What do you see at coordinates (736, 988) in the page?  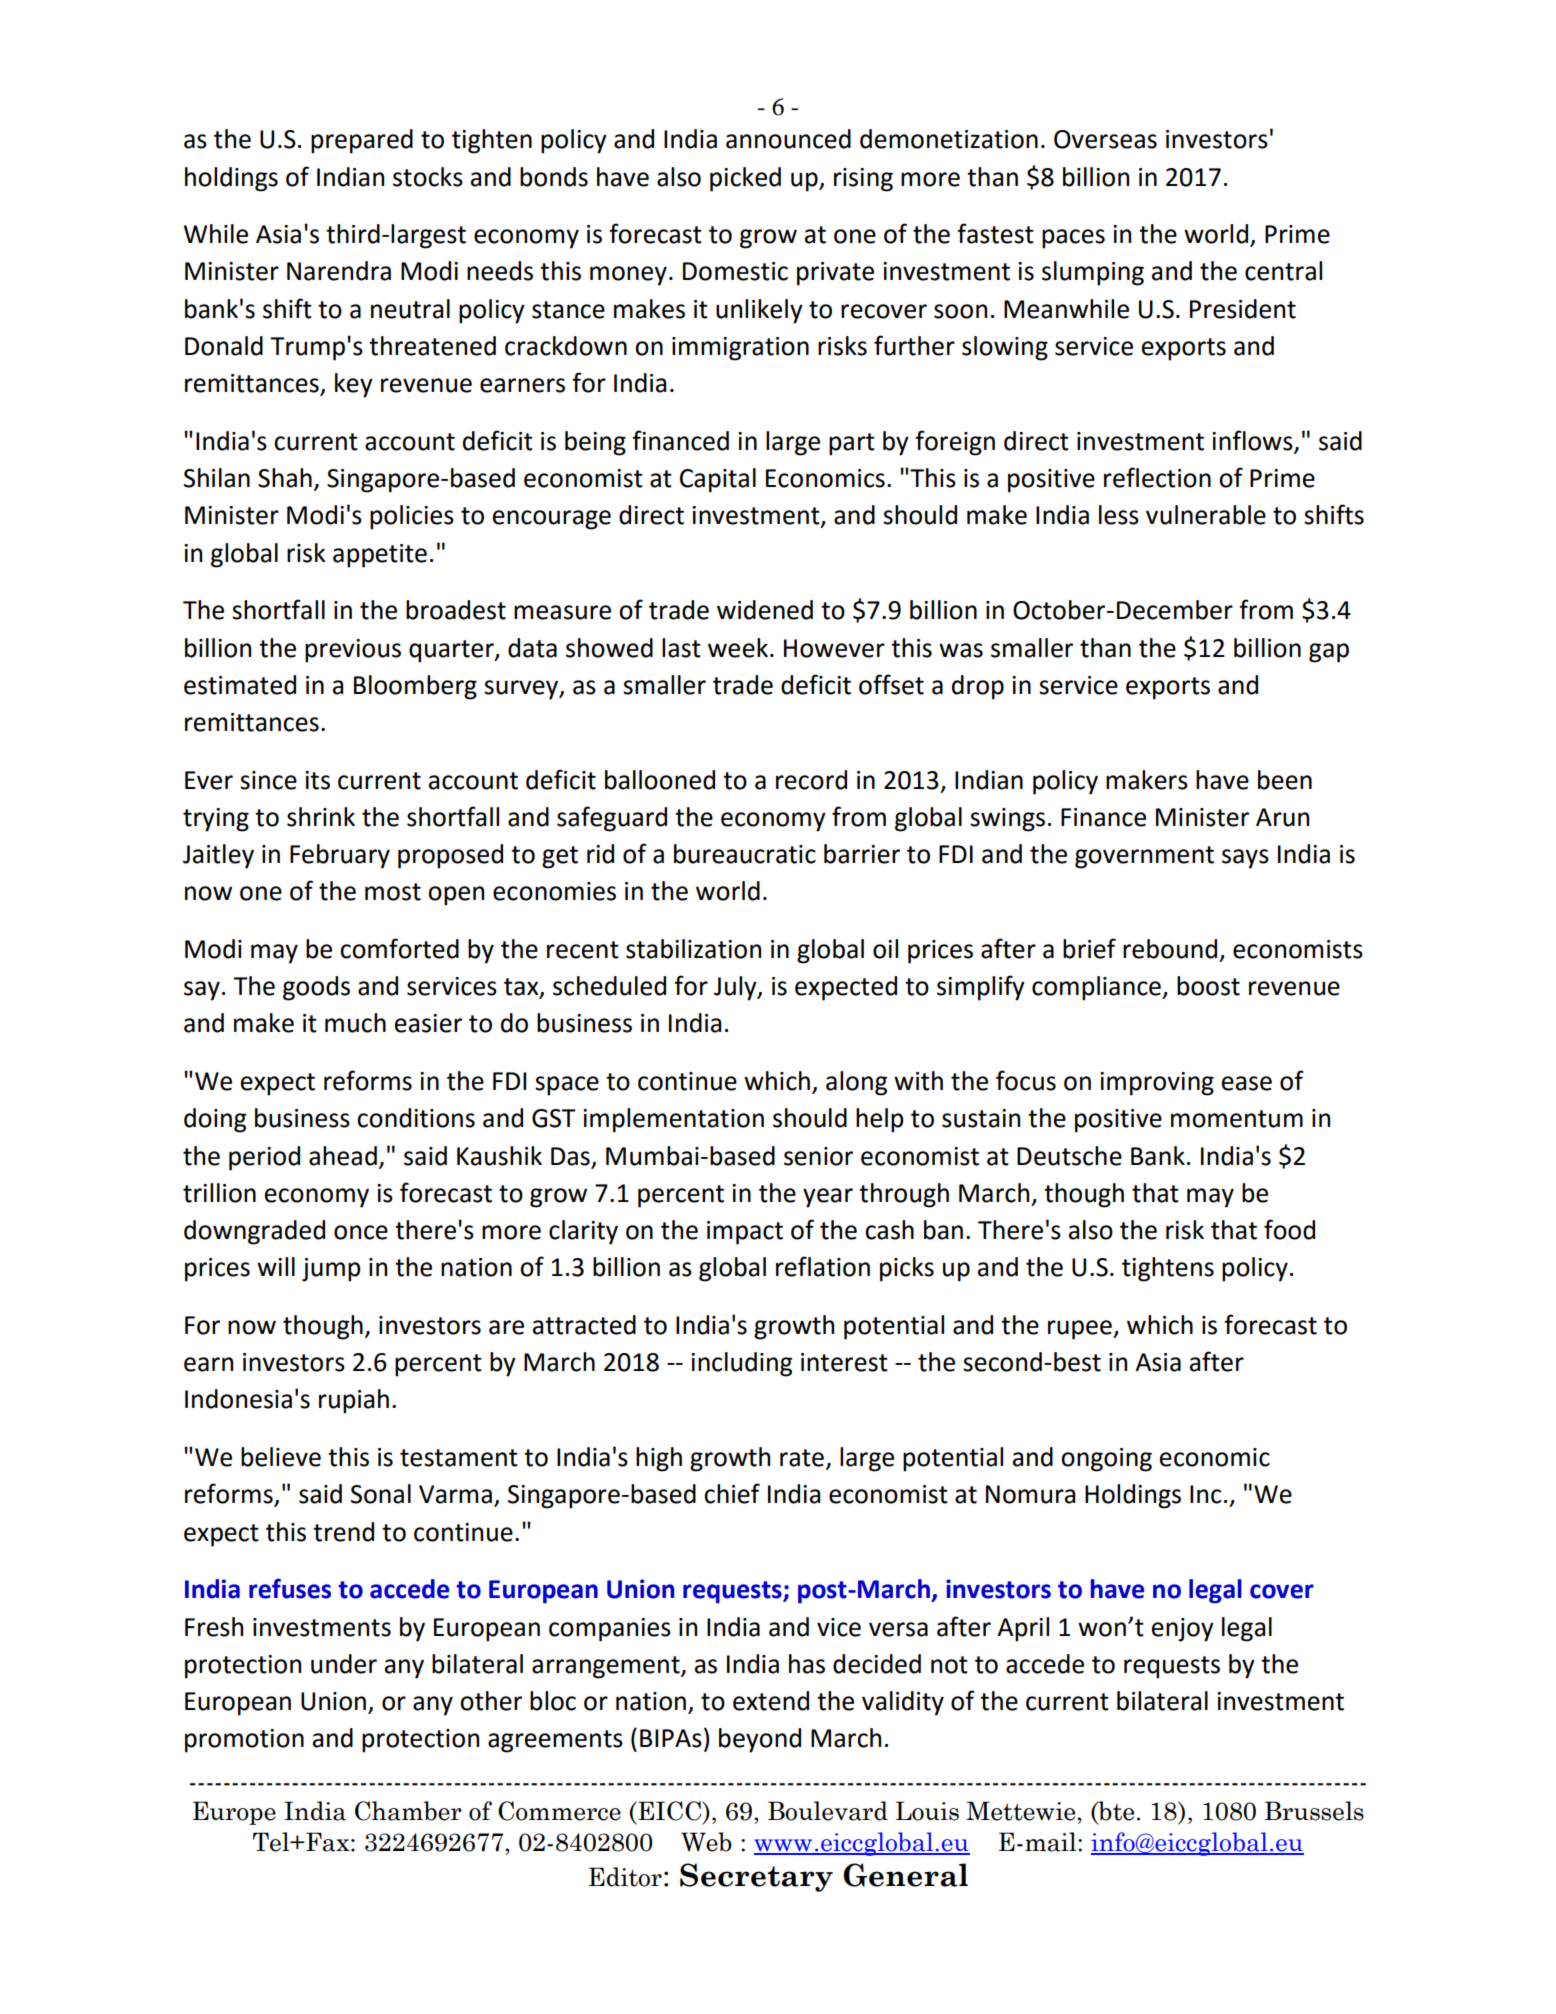 I see `July` at bounding box center [736, 988].
